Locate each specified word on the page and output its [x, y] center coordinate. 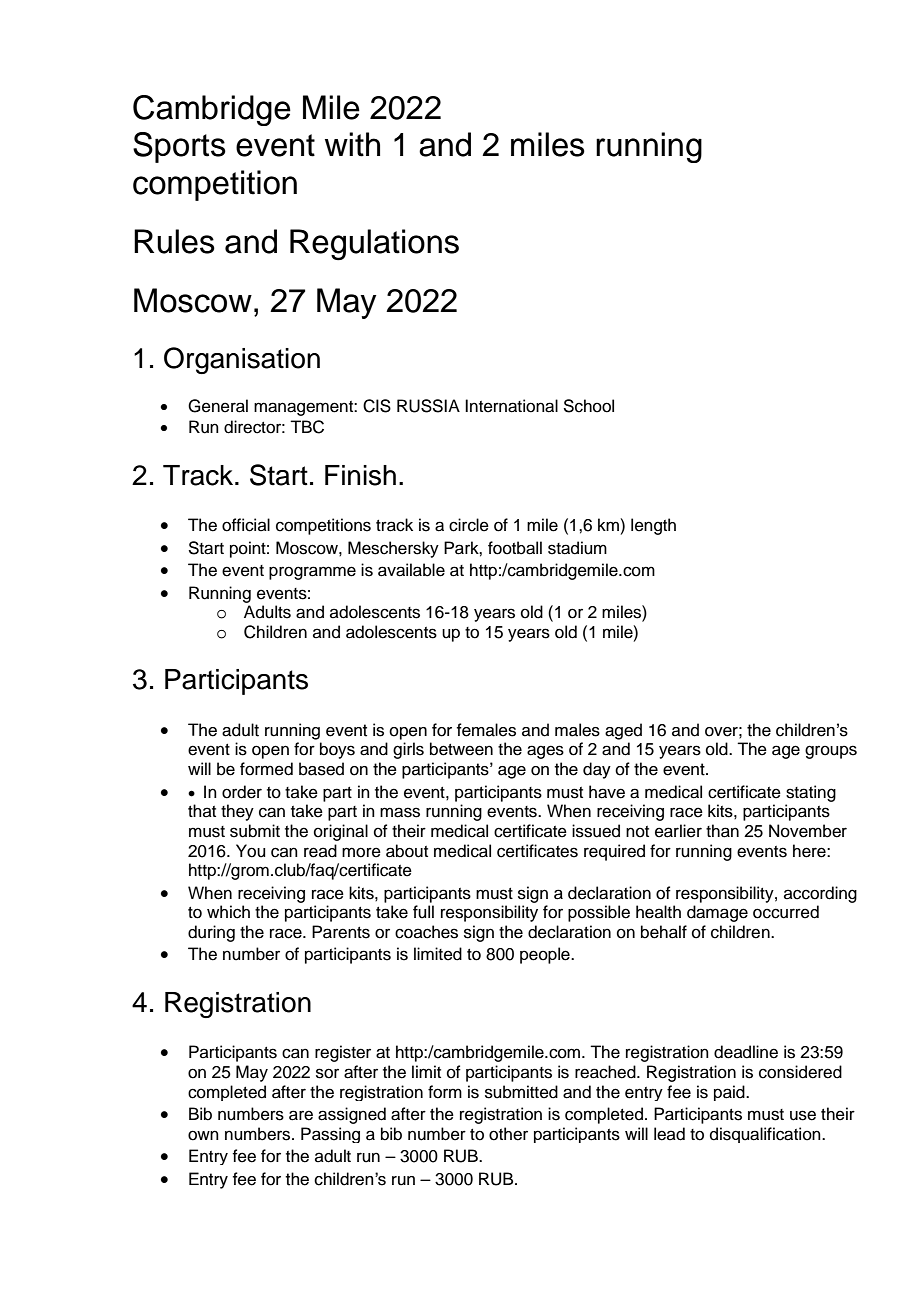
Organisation [242, 360]
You [250, 851]
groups [831, 752]
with [352, 144]
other [508, 1134]
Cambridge [212, 110]
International [511, 406]
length [653, 526]
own [203, 1135]
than [722, 831]
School [588, 406]
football [515, 548]
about [407, 851]
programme [312, 573]
